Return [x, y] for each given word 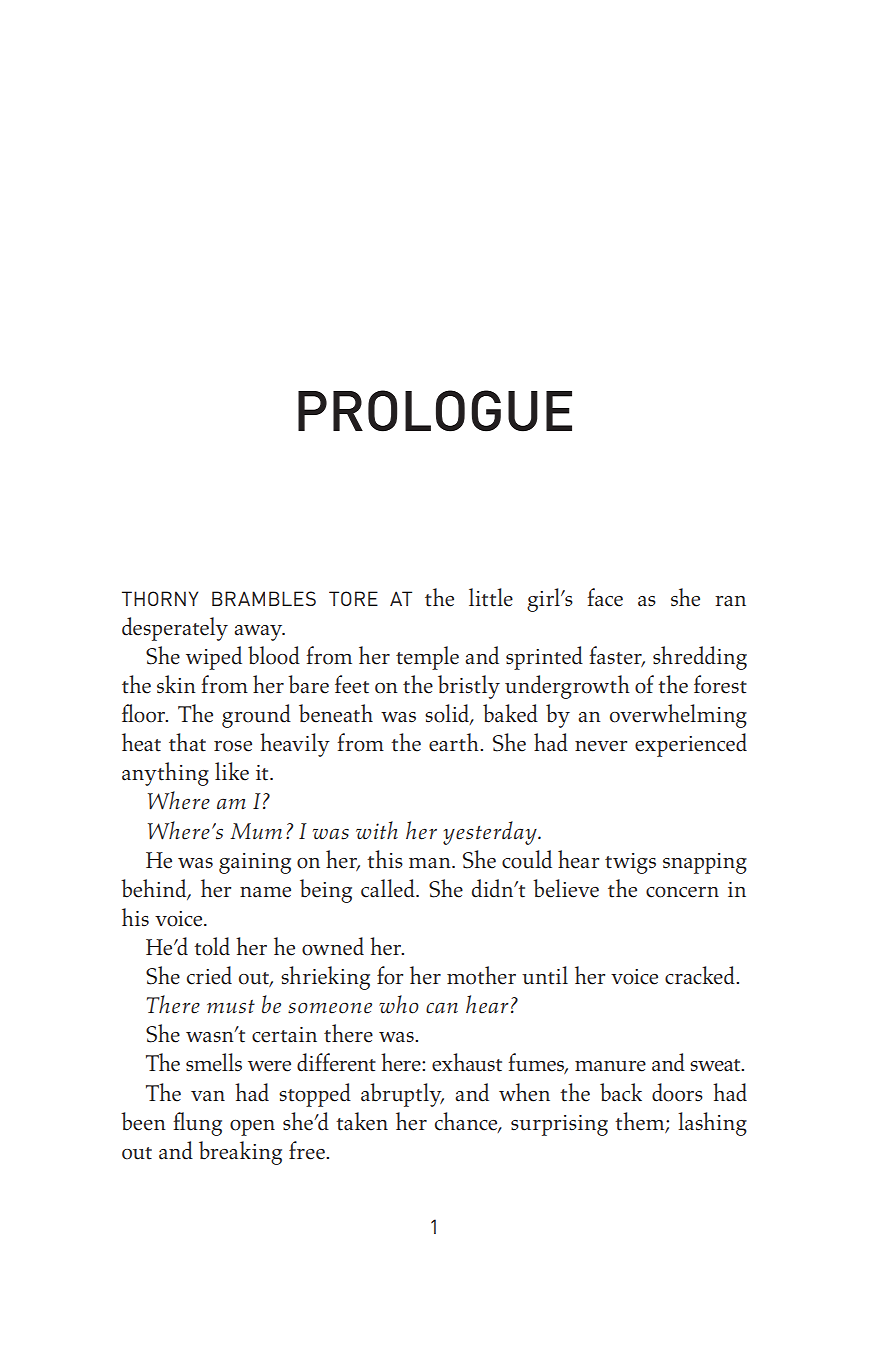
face [605, 597]
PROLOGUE [435, 411]
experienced [691, 745]
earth [455, 742]
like [232, 771]
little [491, 597]
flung [197, 1124]
